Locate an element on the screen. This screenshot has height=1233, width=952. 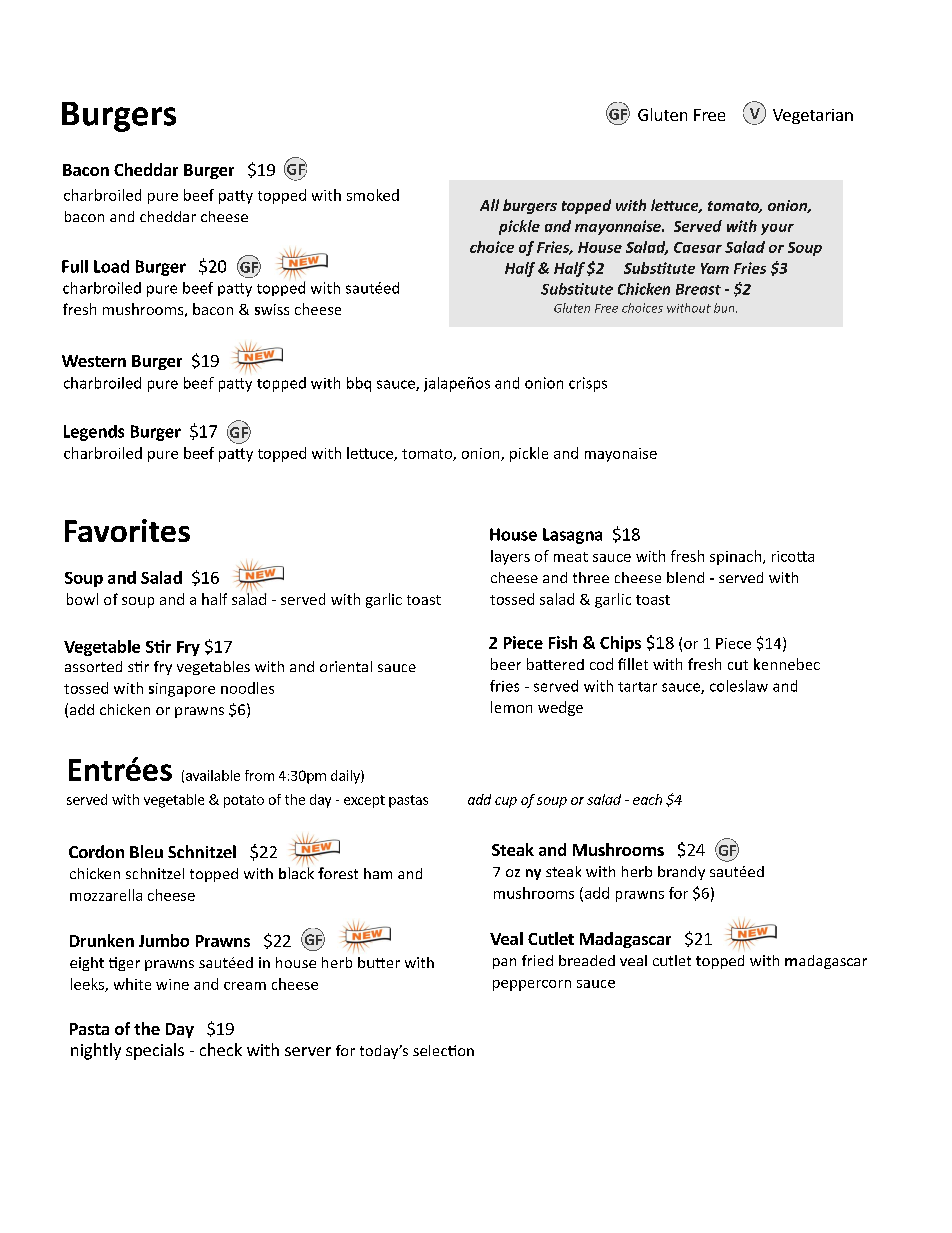
wedge is located at coordinates (560, 708).
